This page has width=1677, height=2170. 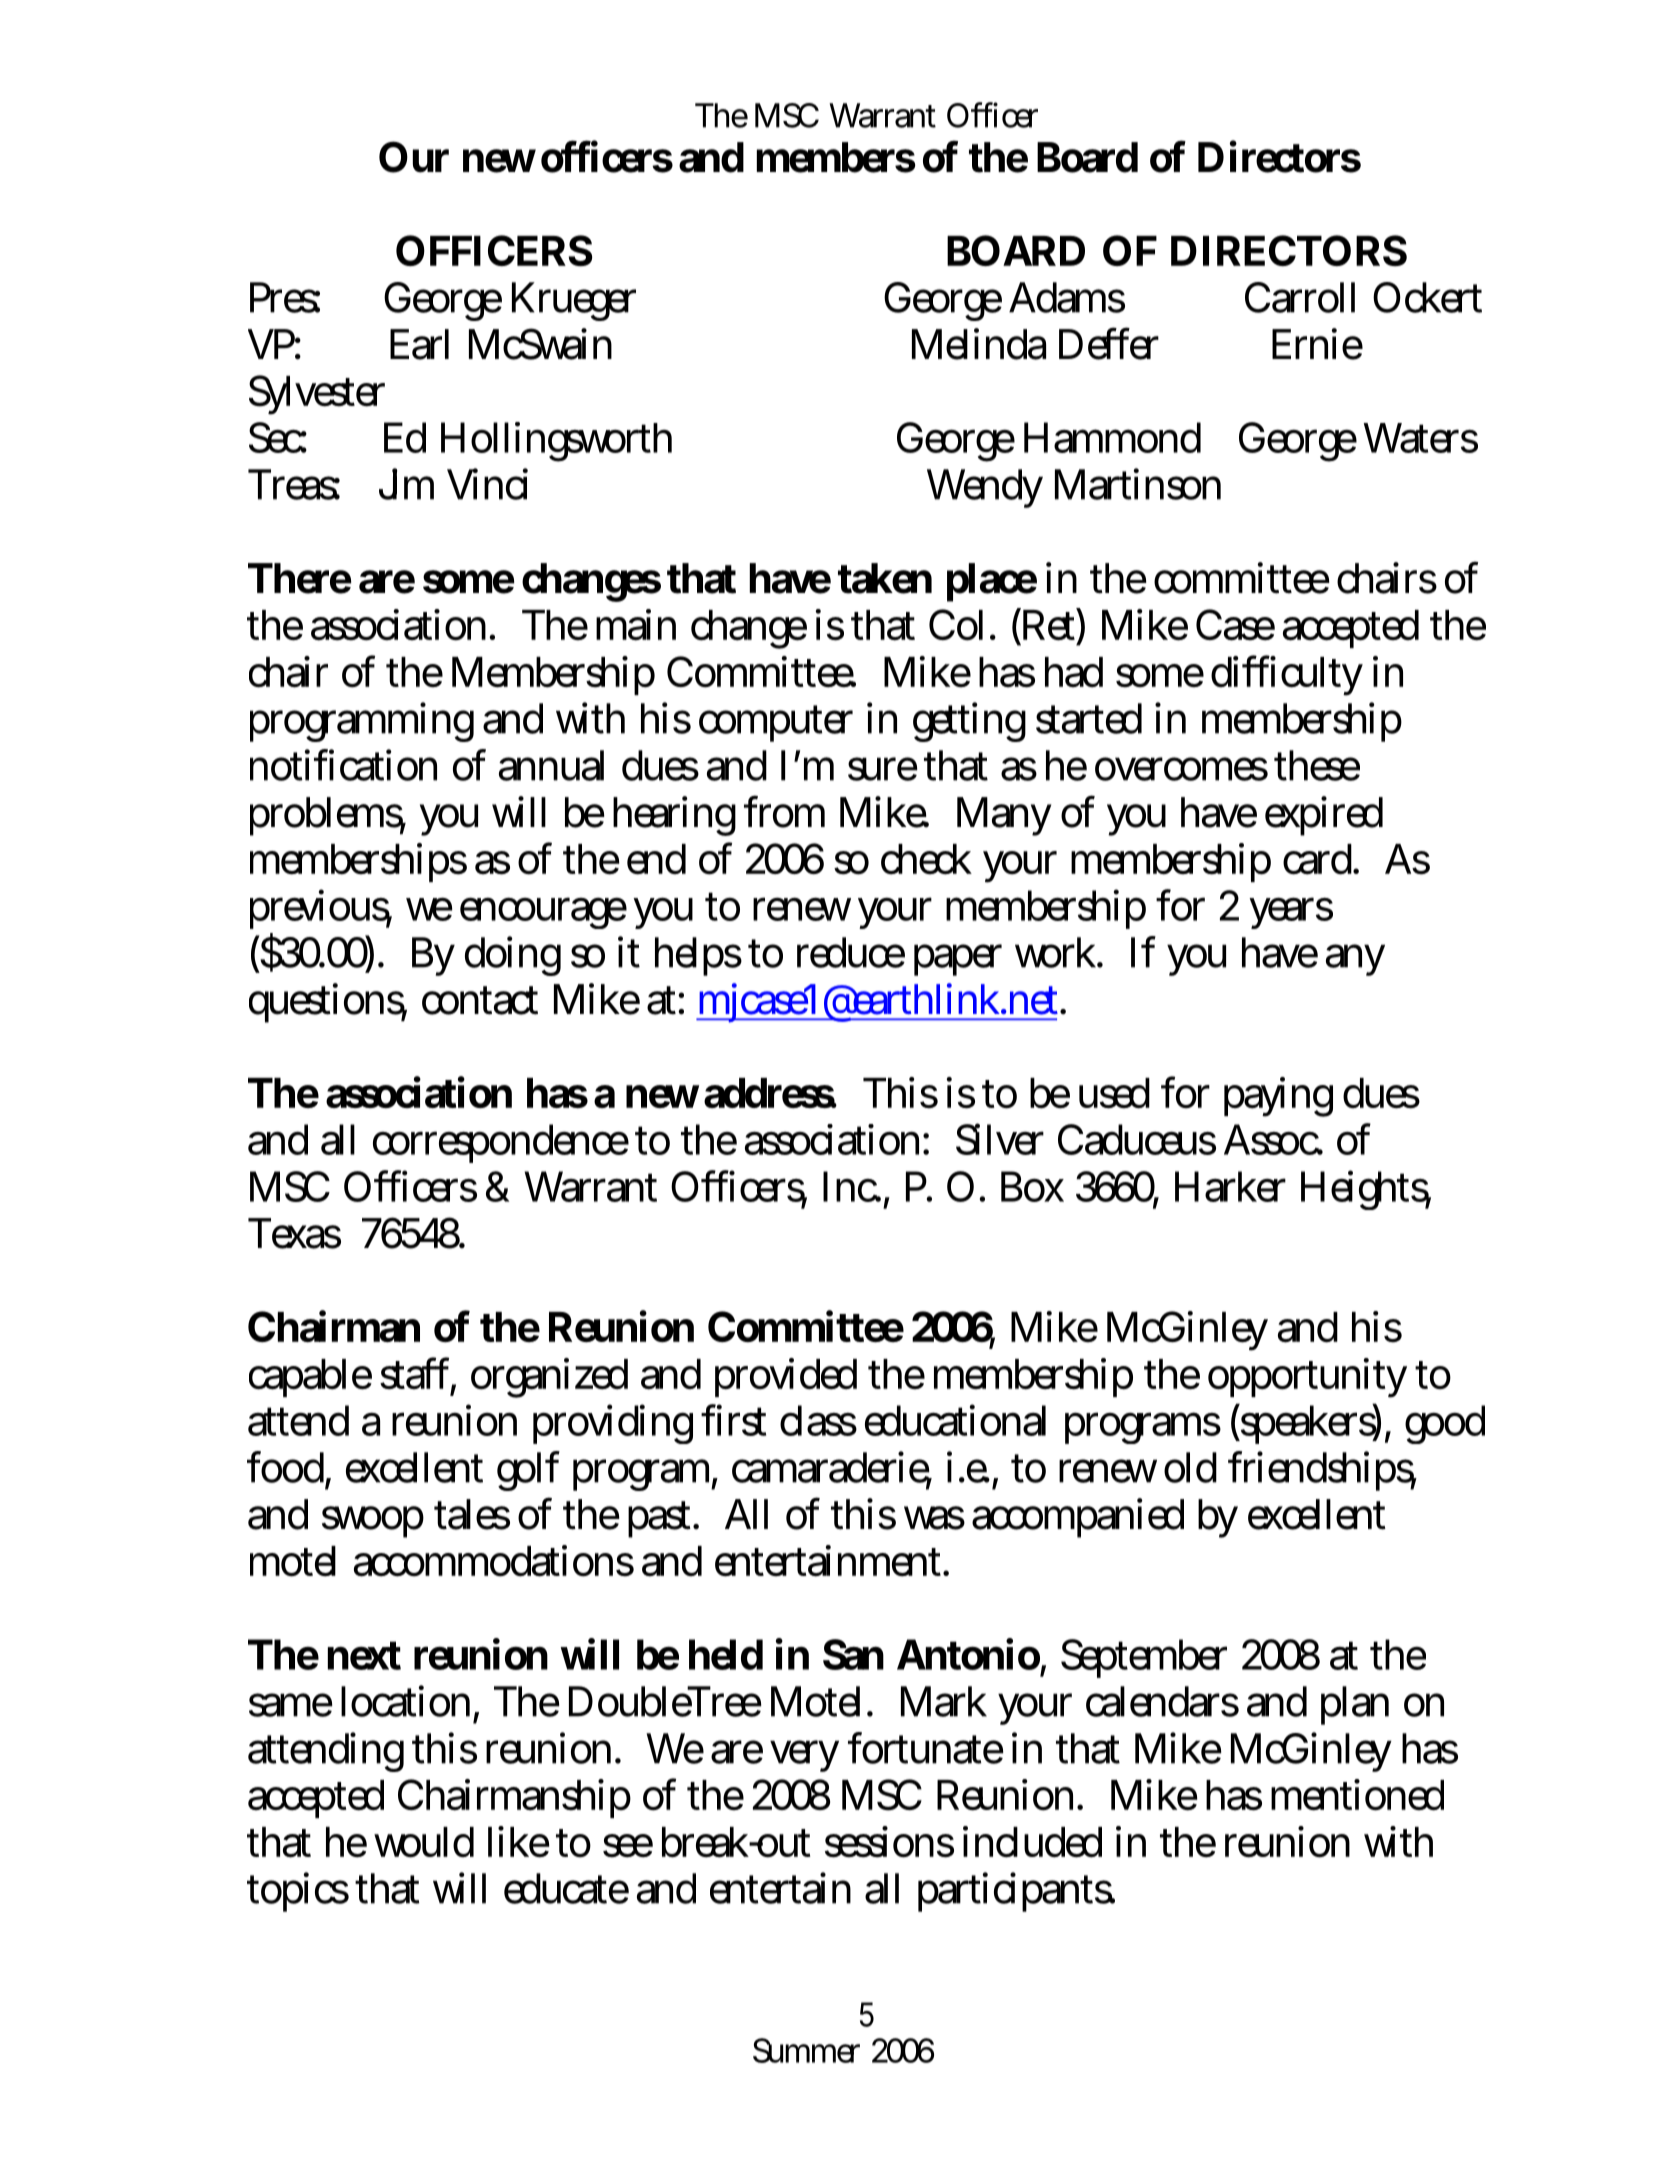 What do you see at coordinates (419, 344) in the page?
I see `Earl` at bounding box center [419, 344].
